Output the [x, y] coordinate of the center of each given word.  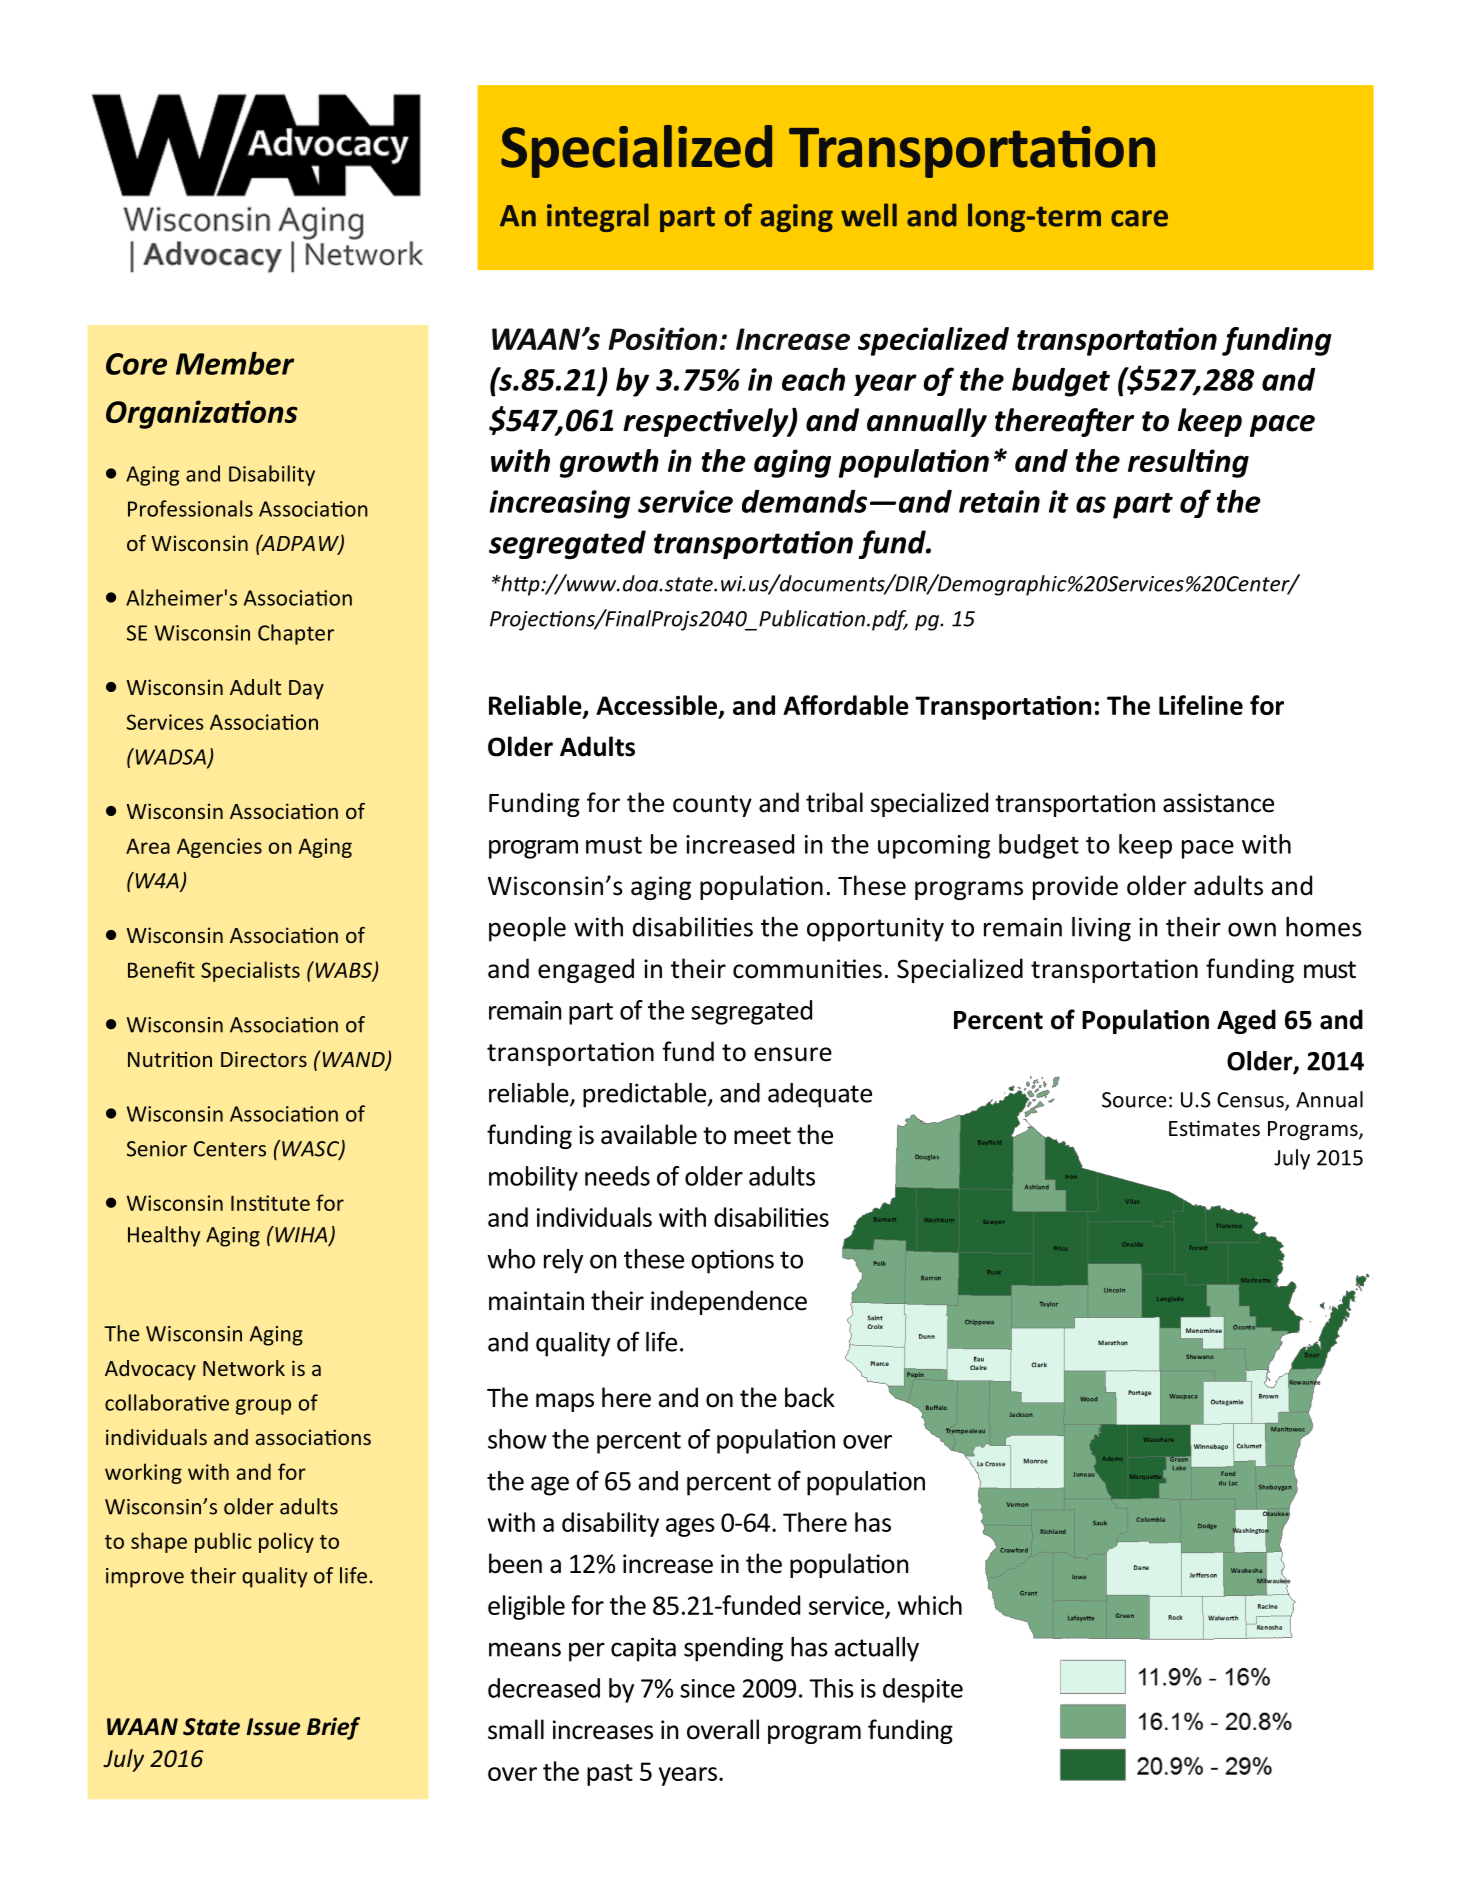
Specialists [250, 971]
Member [235, 363]
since [707, 1688]
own [1252, 929]
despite [923, 1690]
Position [662, 338]
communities [807, 969]
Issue [273, 1727]
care [1139, 218]
